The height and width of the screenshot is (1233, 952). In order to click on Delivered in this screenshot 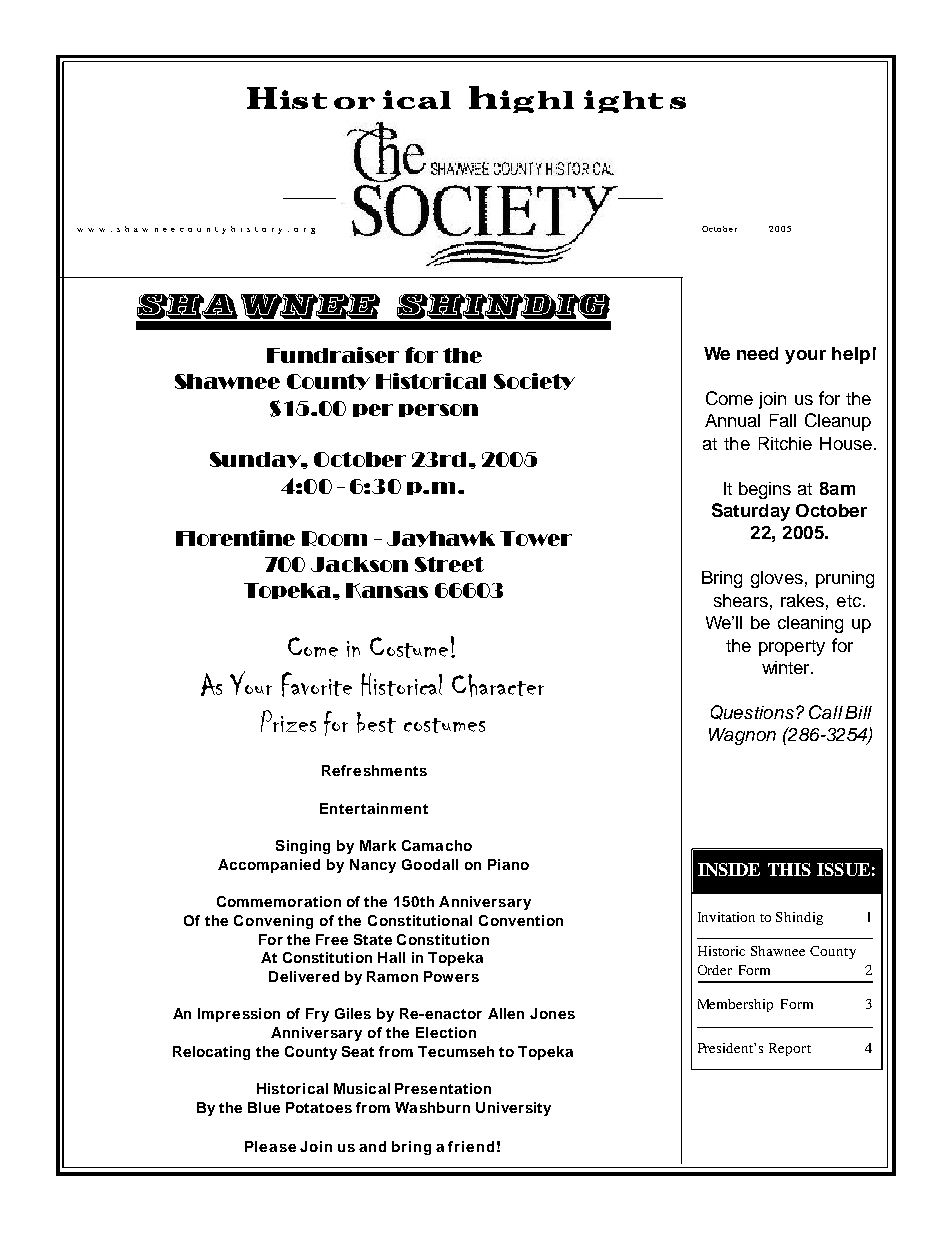, I will do `click(304, 976)`.
